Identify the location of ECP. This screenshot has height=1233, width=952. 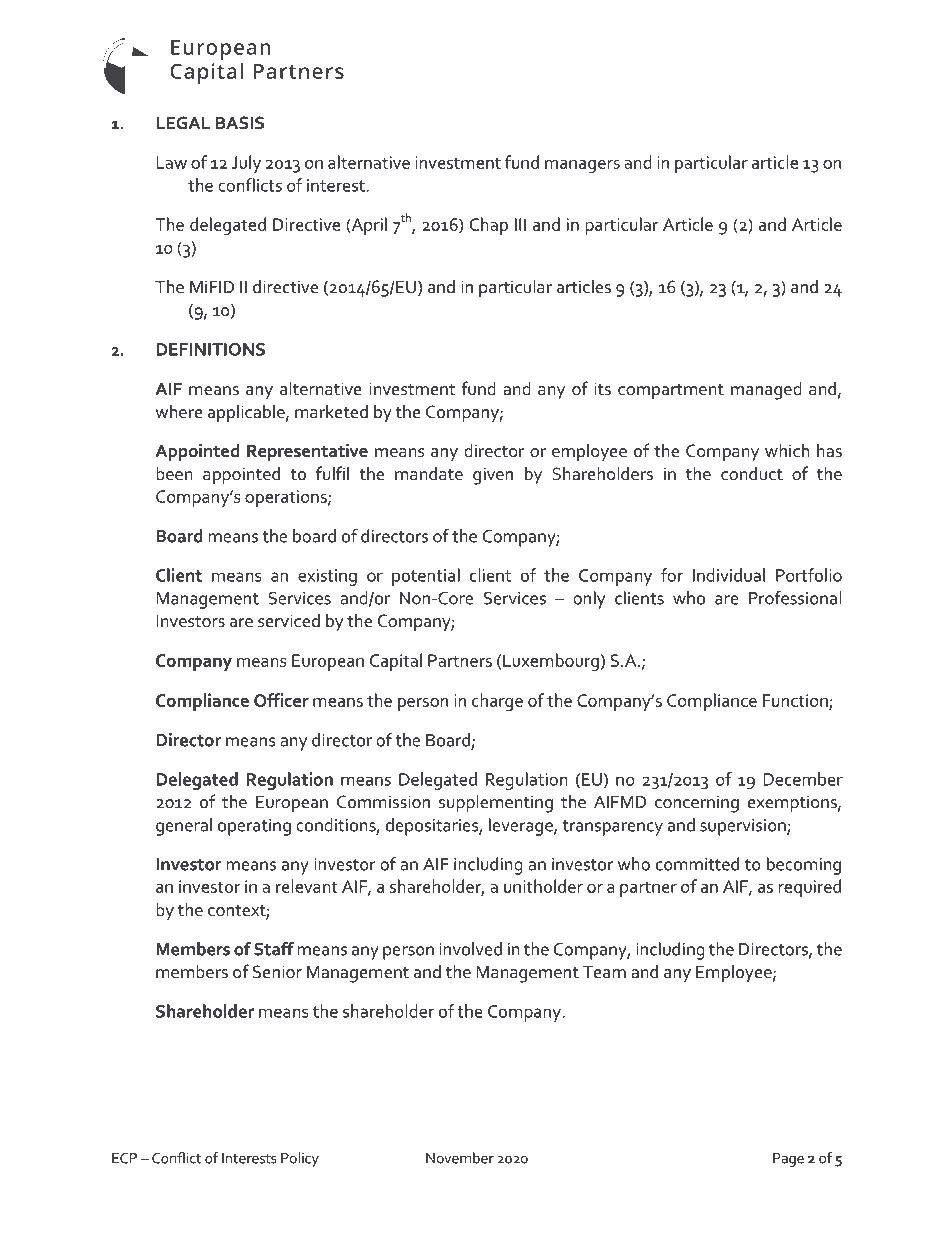
(124, 1158).
